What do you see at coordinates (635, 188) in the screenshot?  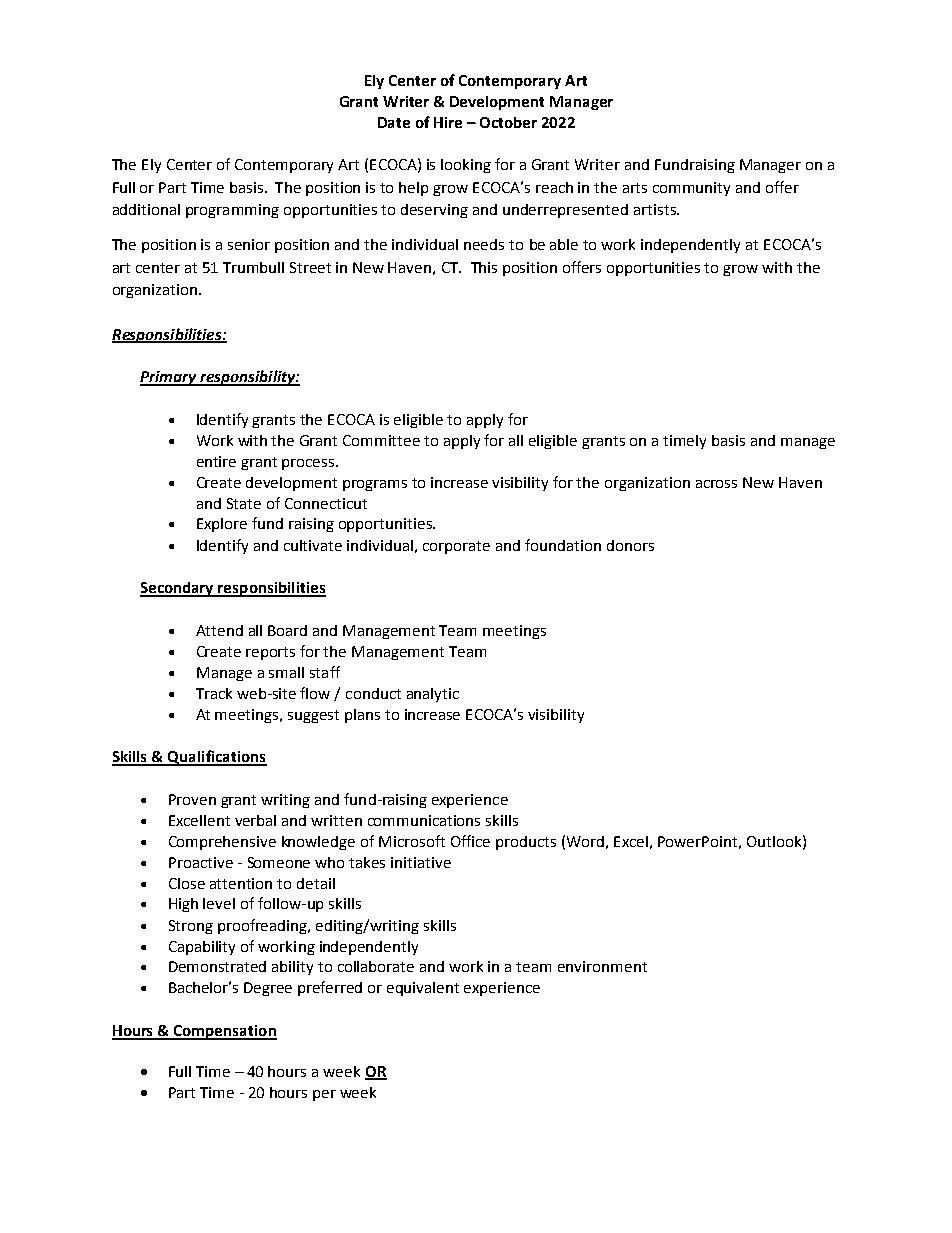 I see `arts` at bounding box center [635, 188].
